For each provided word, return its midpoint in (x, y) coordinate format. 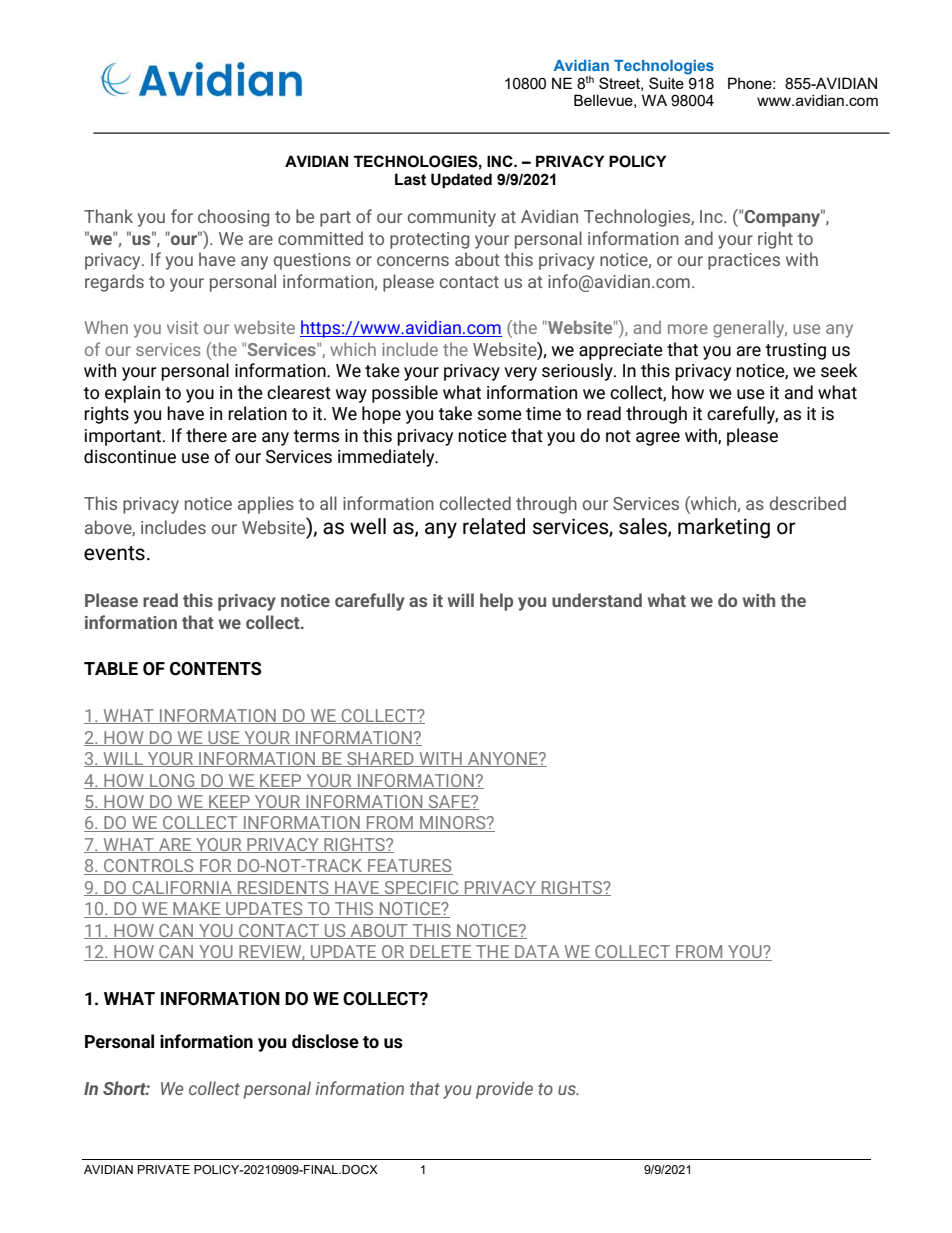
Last (410, 179)
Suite (666, 83)
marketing (724, 528)
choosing (233, 218)
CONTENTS (215, 669)
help (496, 602)
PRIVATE (164, 1169)
